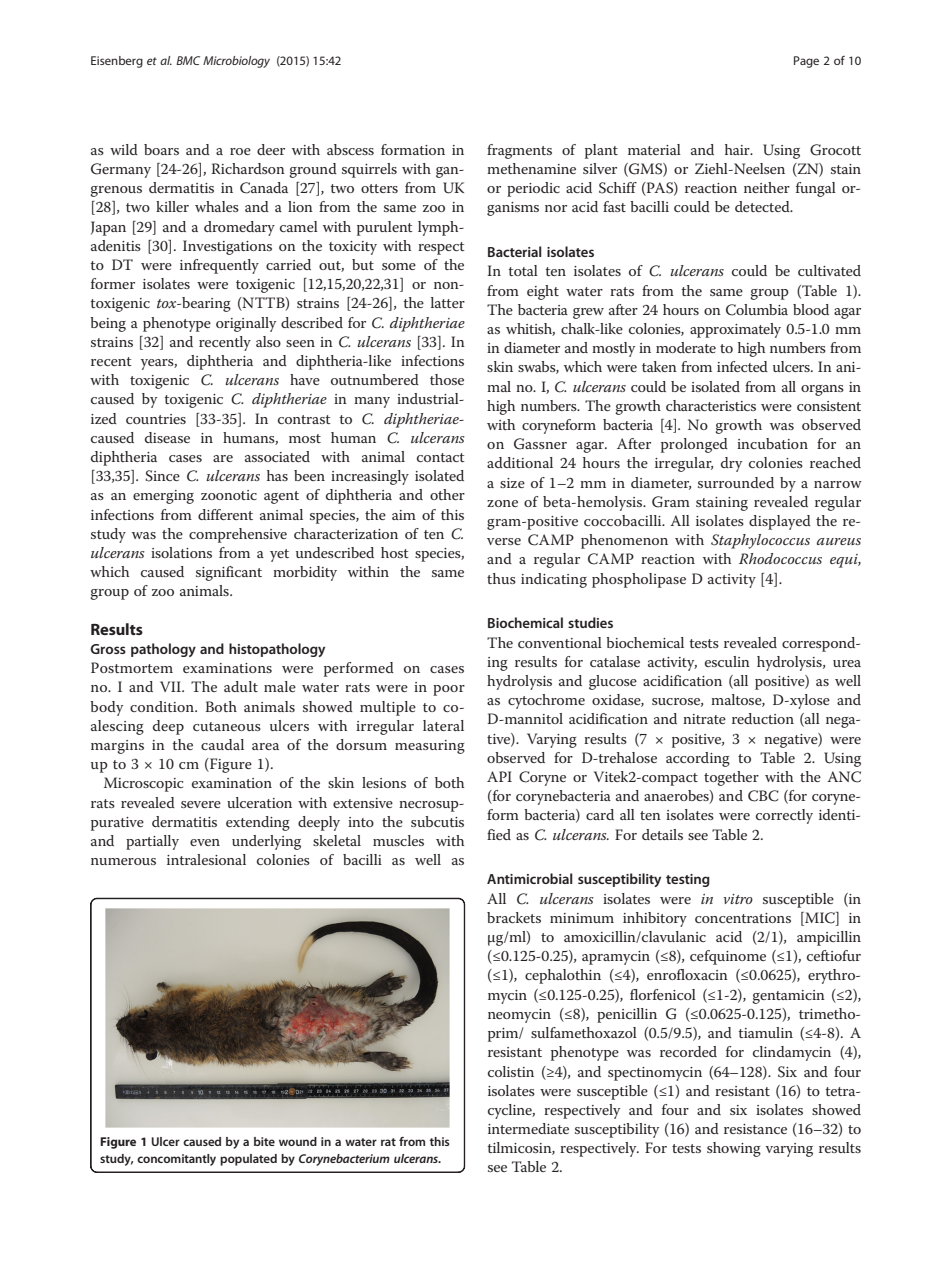  What do you see at coordinates (519, 151) in the page?
I see `fragments` at bounding box center [519, 151].
